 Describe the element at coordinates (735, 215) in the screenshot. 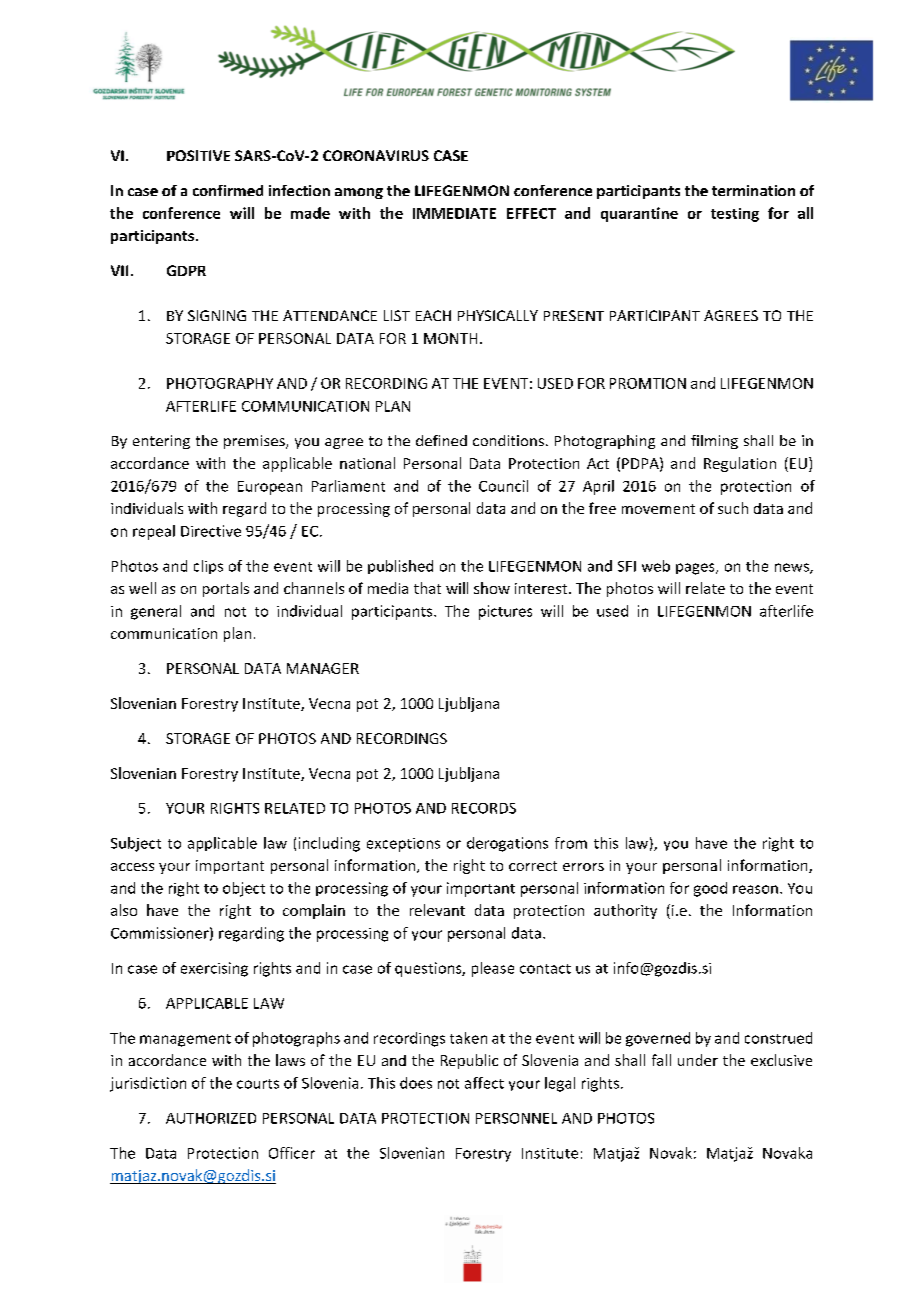

I see `testing` at that location.
